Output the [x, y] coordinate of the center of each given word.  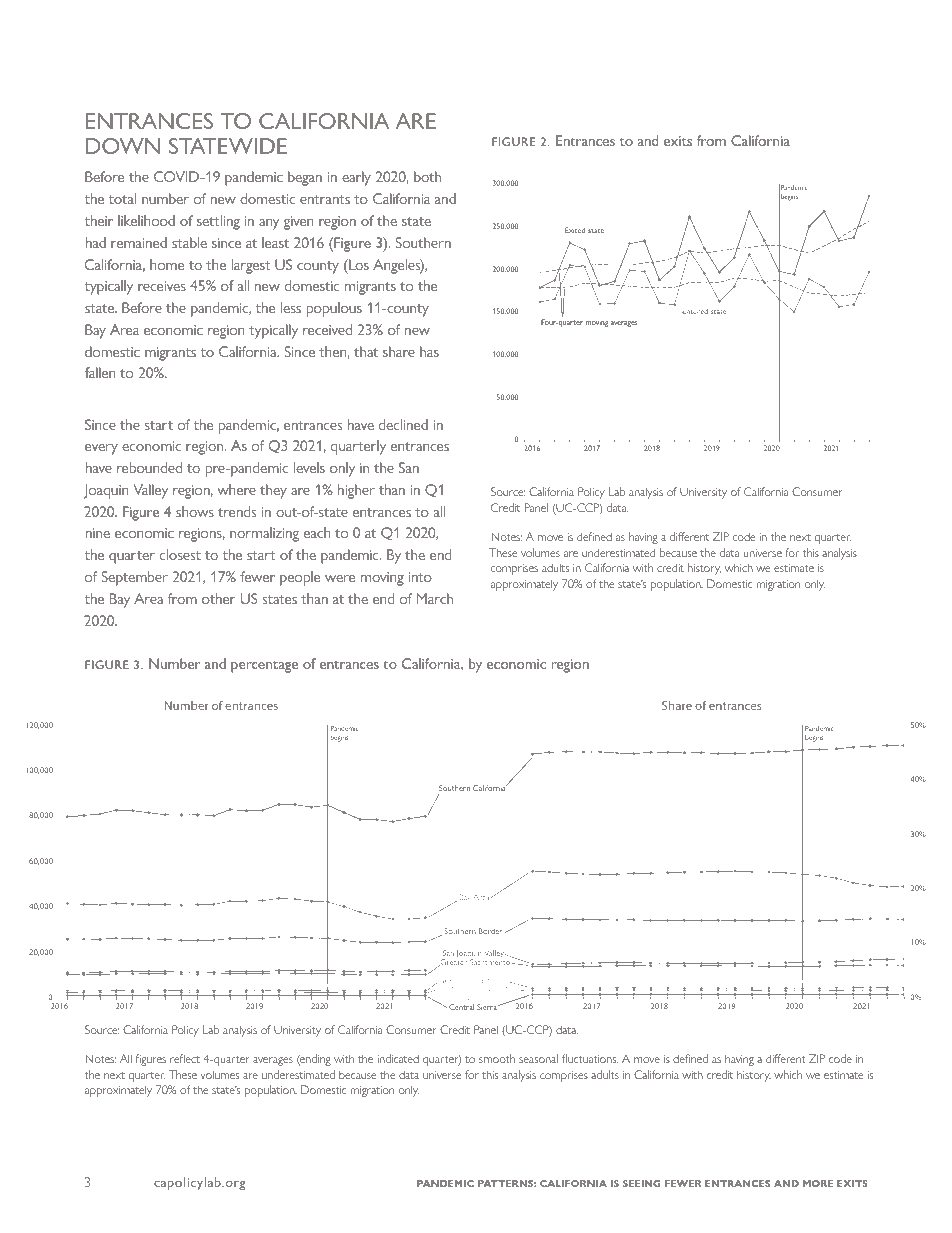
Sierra [488, 1007]
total [122, 198]
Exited [575, 230]
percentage [264, 667]
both [427, 176]
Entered [695, 311]
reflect [185, 1058]
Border [492, 931]
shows [195, 511]
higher [356, 491]
